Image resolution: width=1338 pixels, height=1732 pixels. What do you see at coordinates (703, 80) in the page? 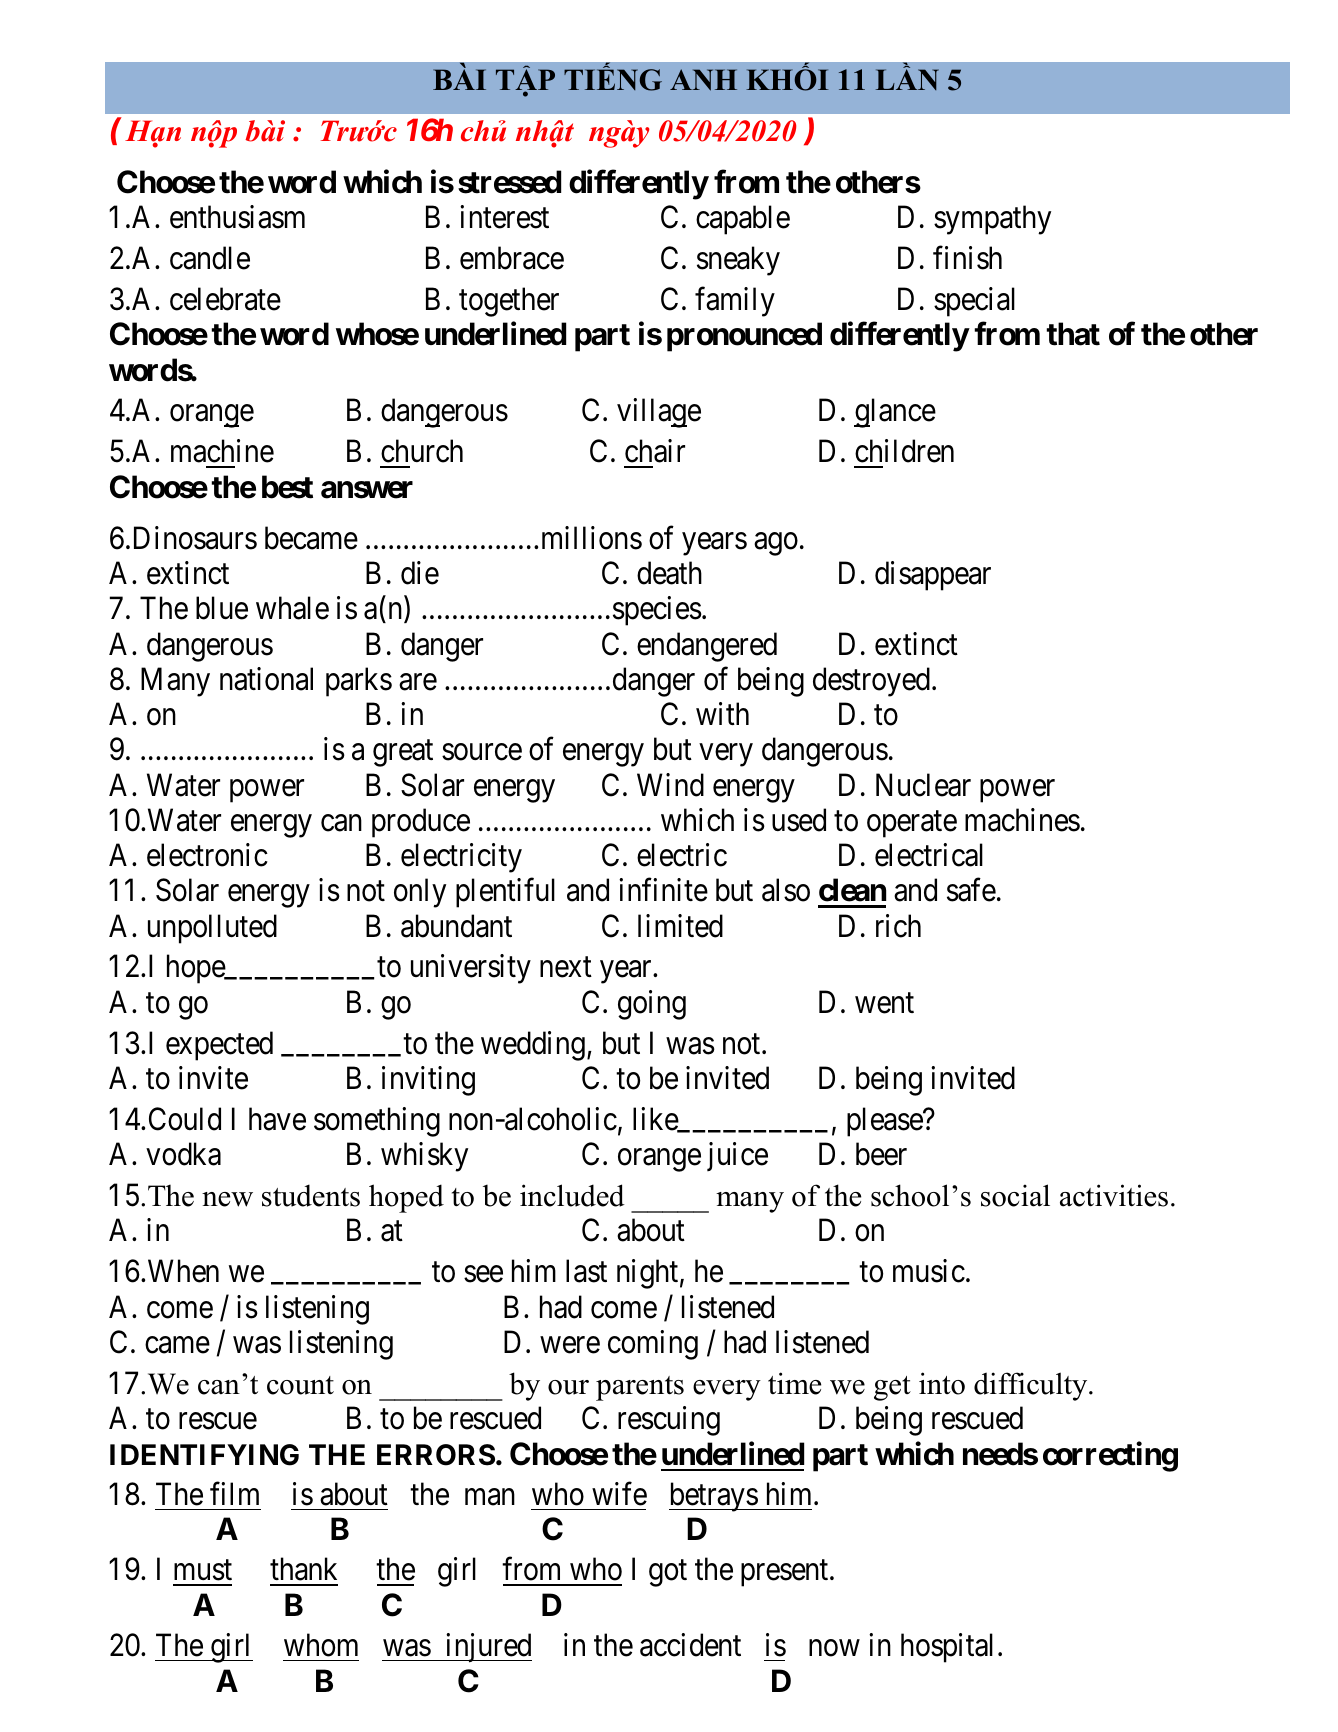
I see `ANH` at bounding box center [703, 80].
